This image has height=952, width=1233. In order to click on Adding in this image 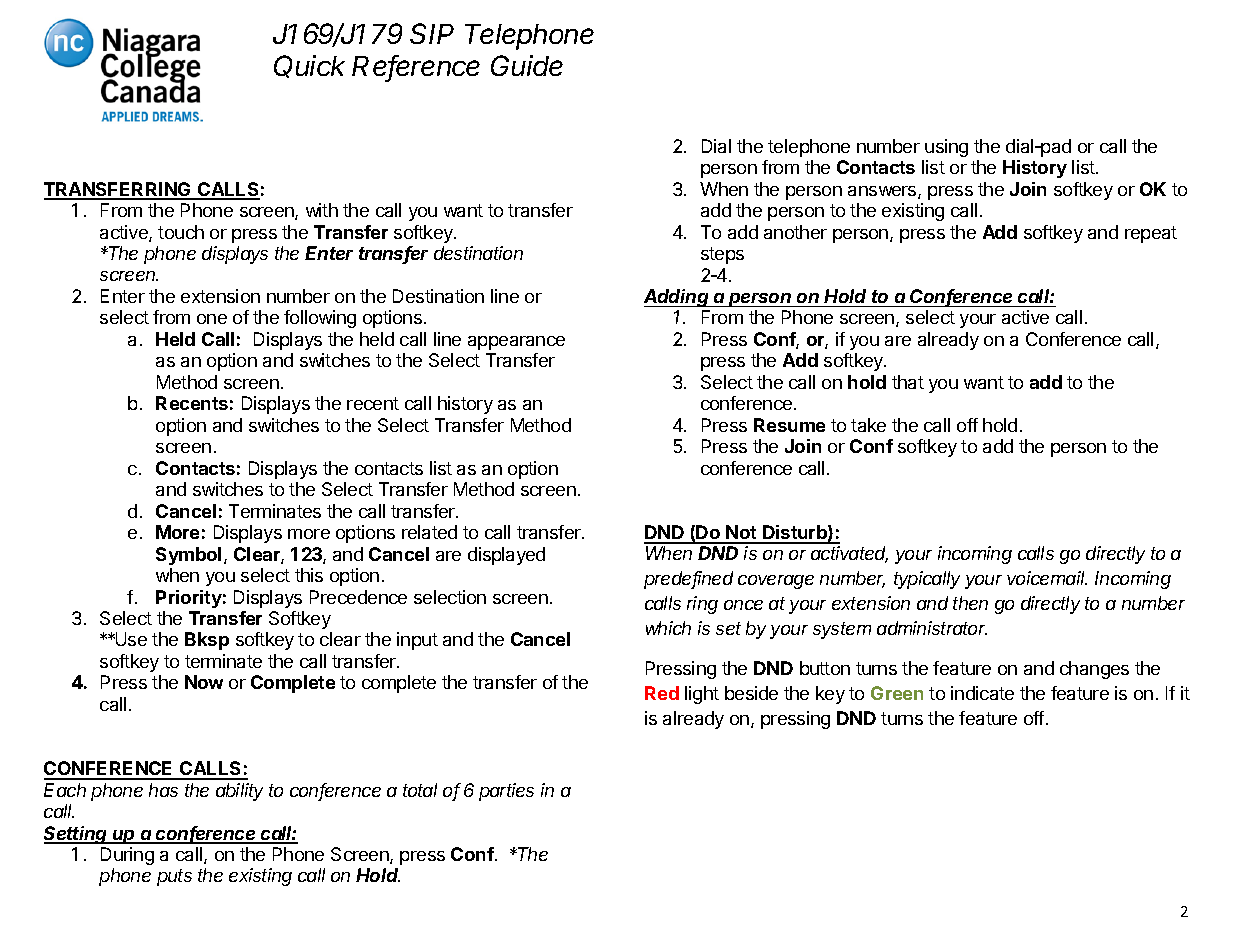, I will do `click(678, 298)`.
